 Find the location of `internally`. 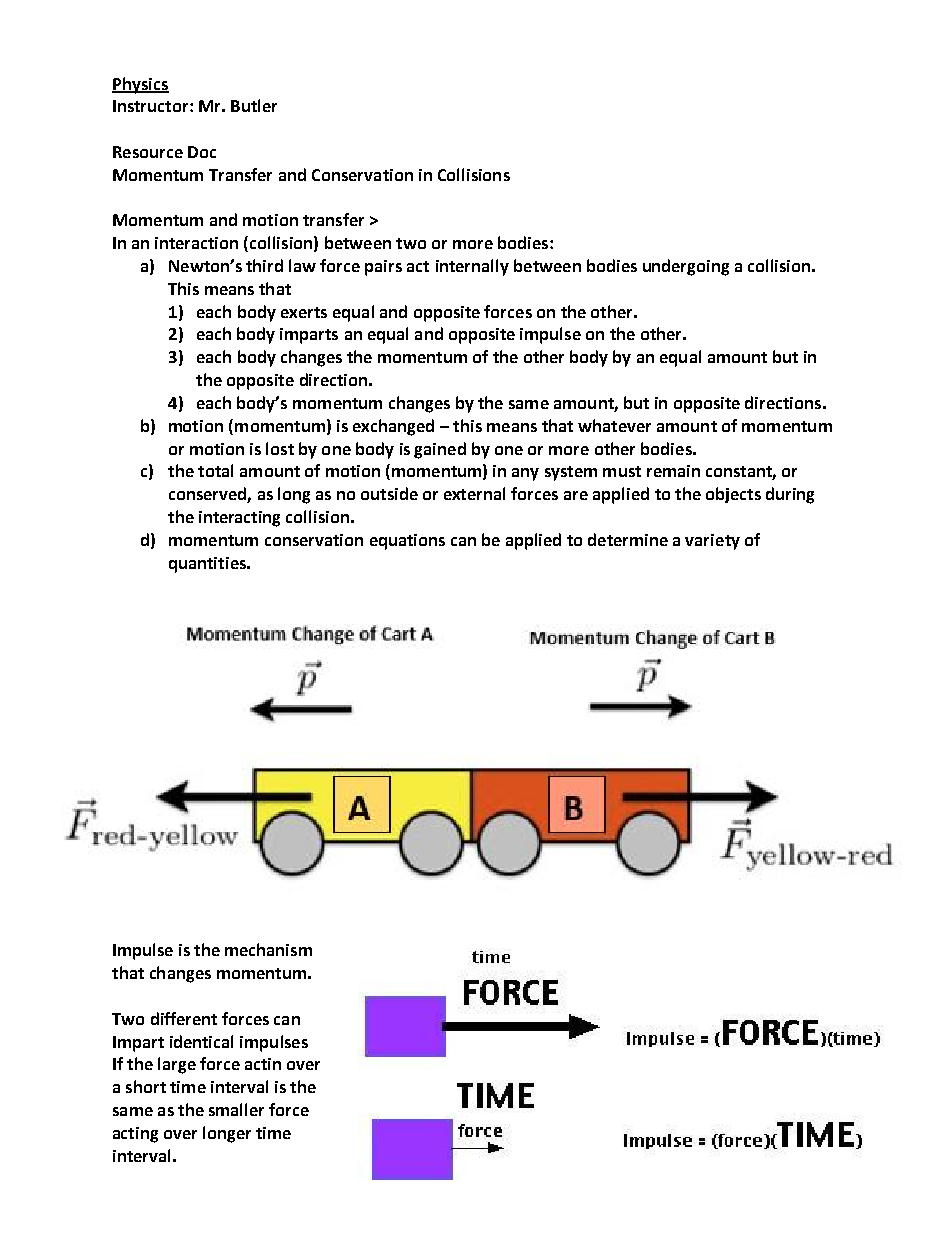

internally is located at coordinates (472, 267).
